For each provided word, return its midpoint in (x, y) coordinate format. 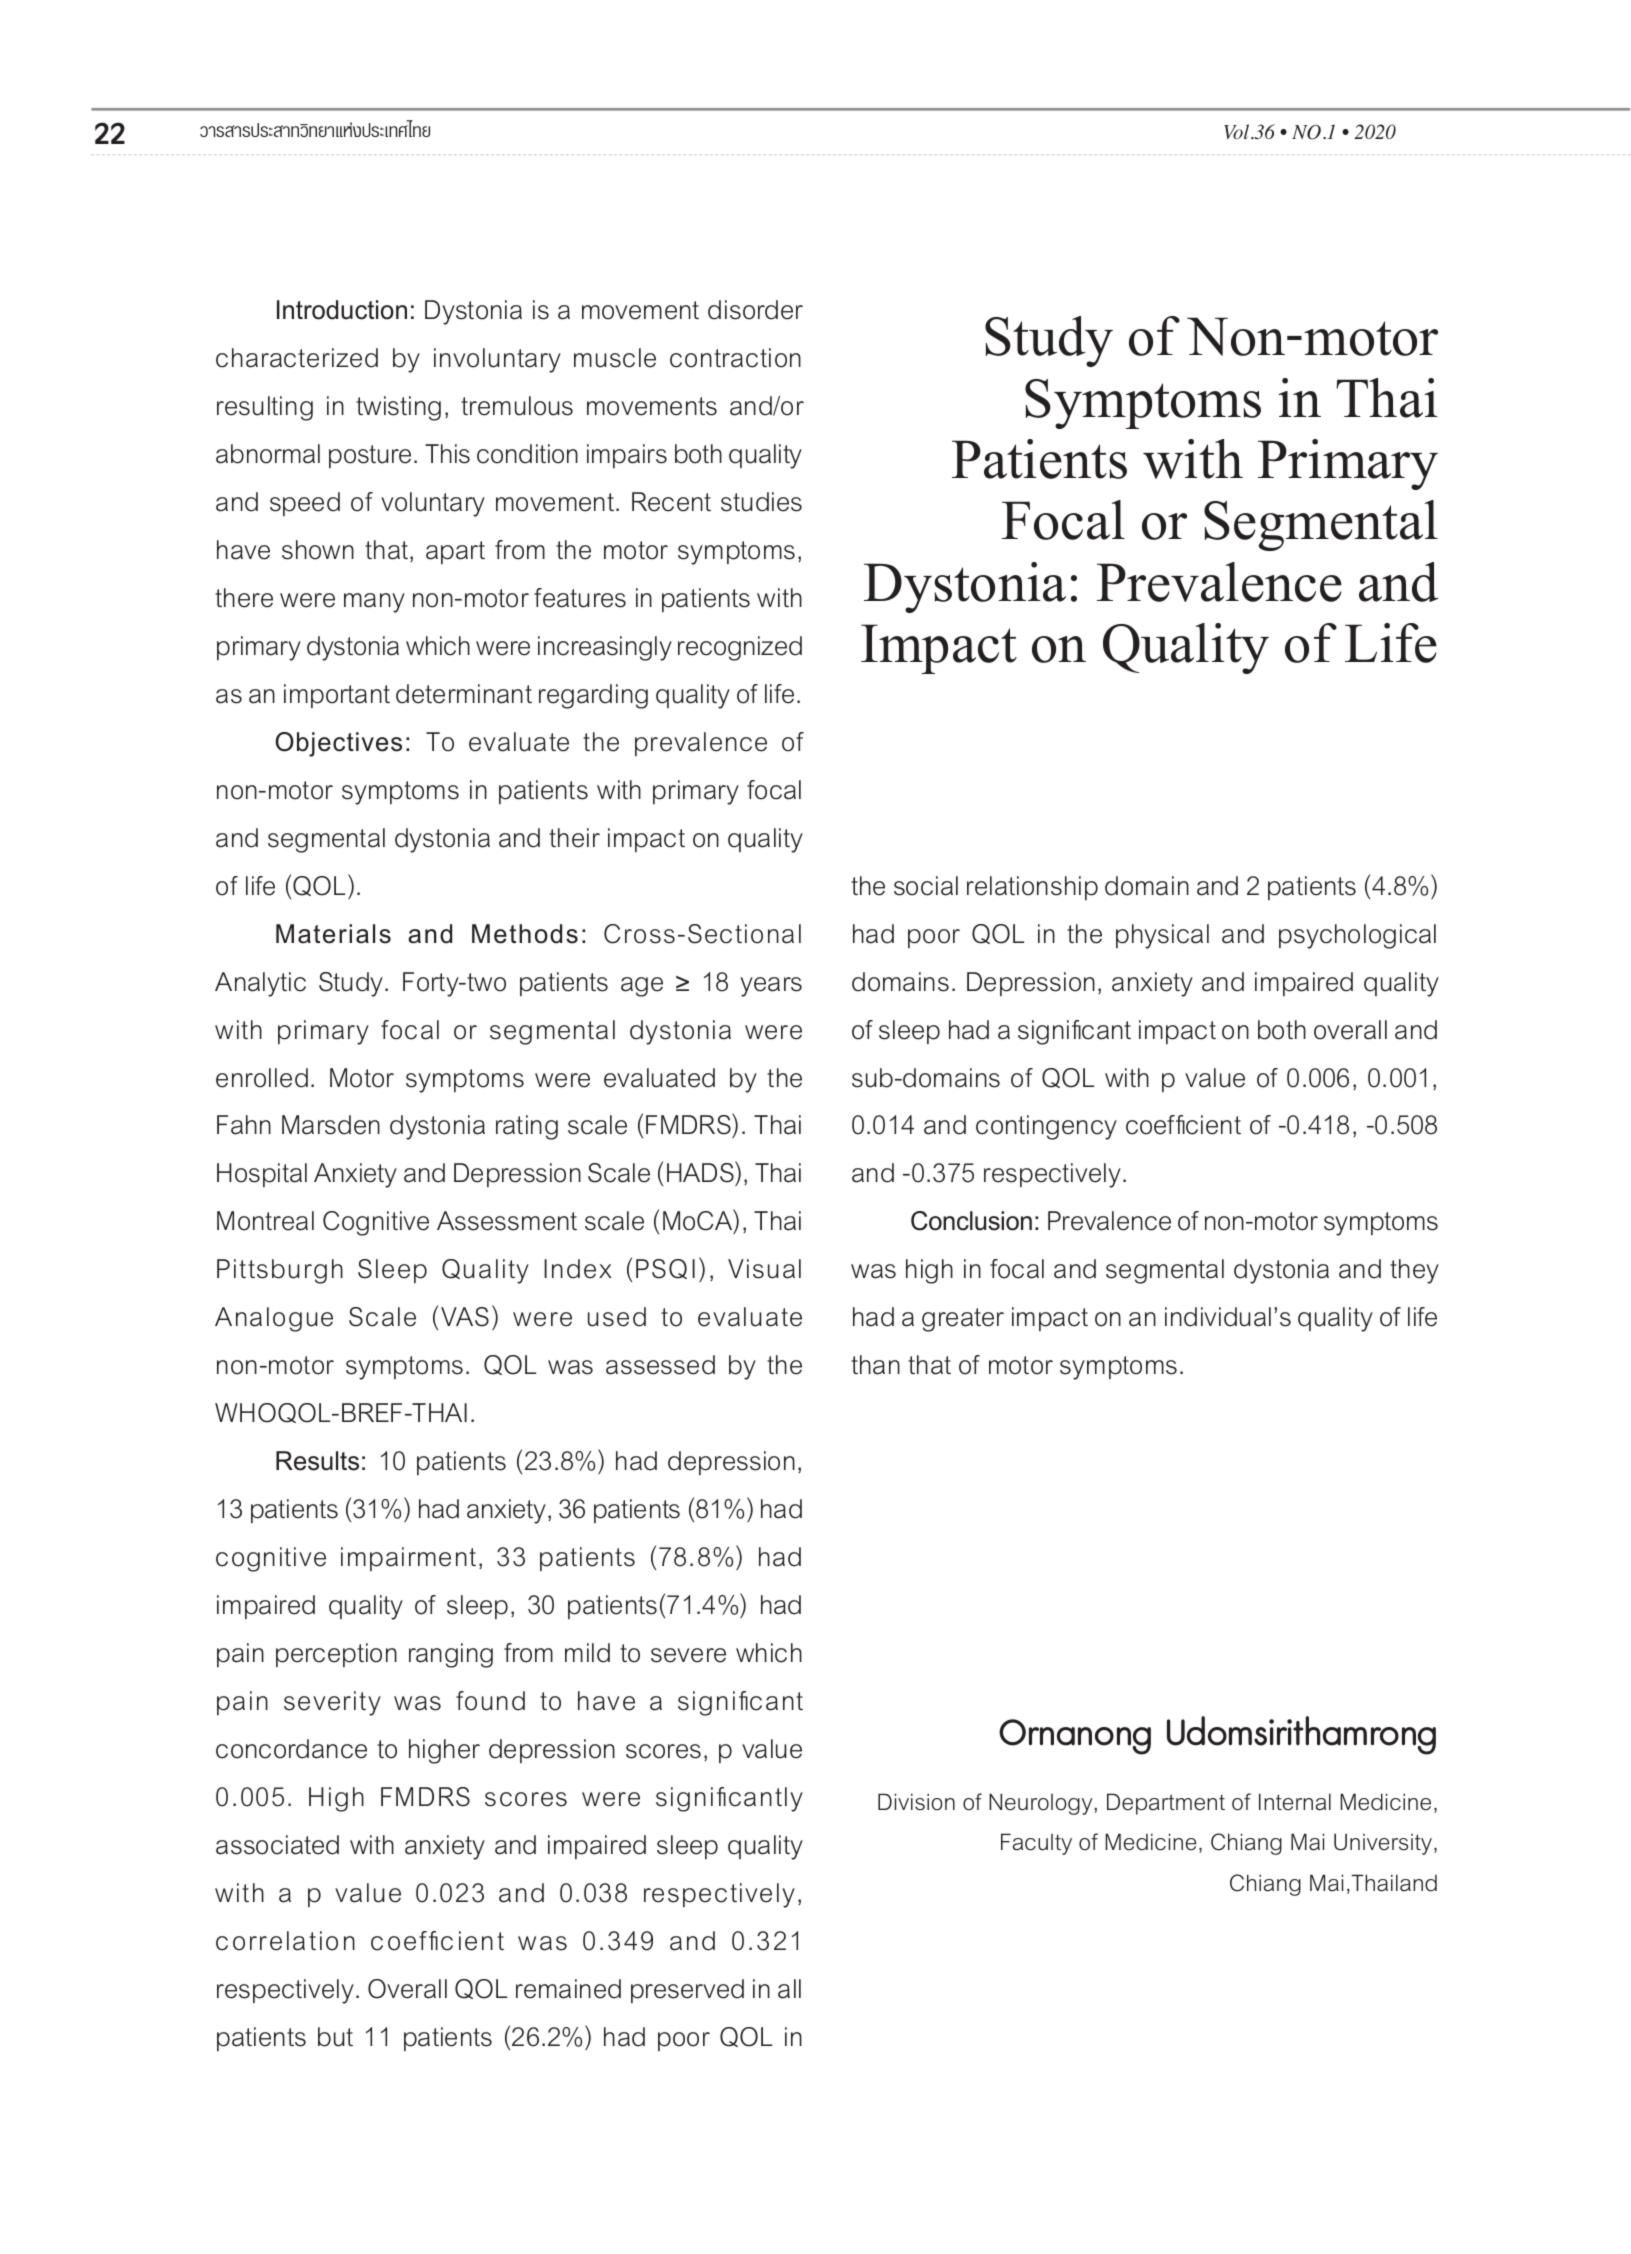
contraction (735, 358)
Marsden (331, 1125)
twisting (398, 408)
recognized (740, 648)
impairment (408, 1559)
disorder (755, 310)
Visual (764, 1269)
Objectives (338, 744)
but (335, 2037)
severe (688, 1655)
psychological (1357, 936)
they (1414, 1271)
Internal (1295, 1802)
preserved (687, 1991)
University (1384, 1844)
